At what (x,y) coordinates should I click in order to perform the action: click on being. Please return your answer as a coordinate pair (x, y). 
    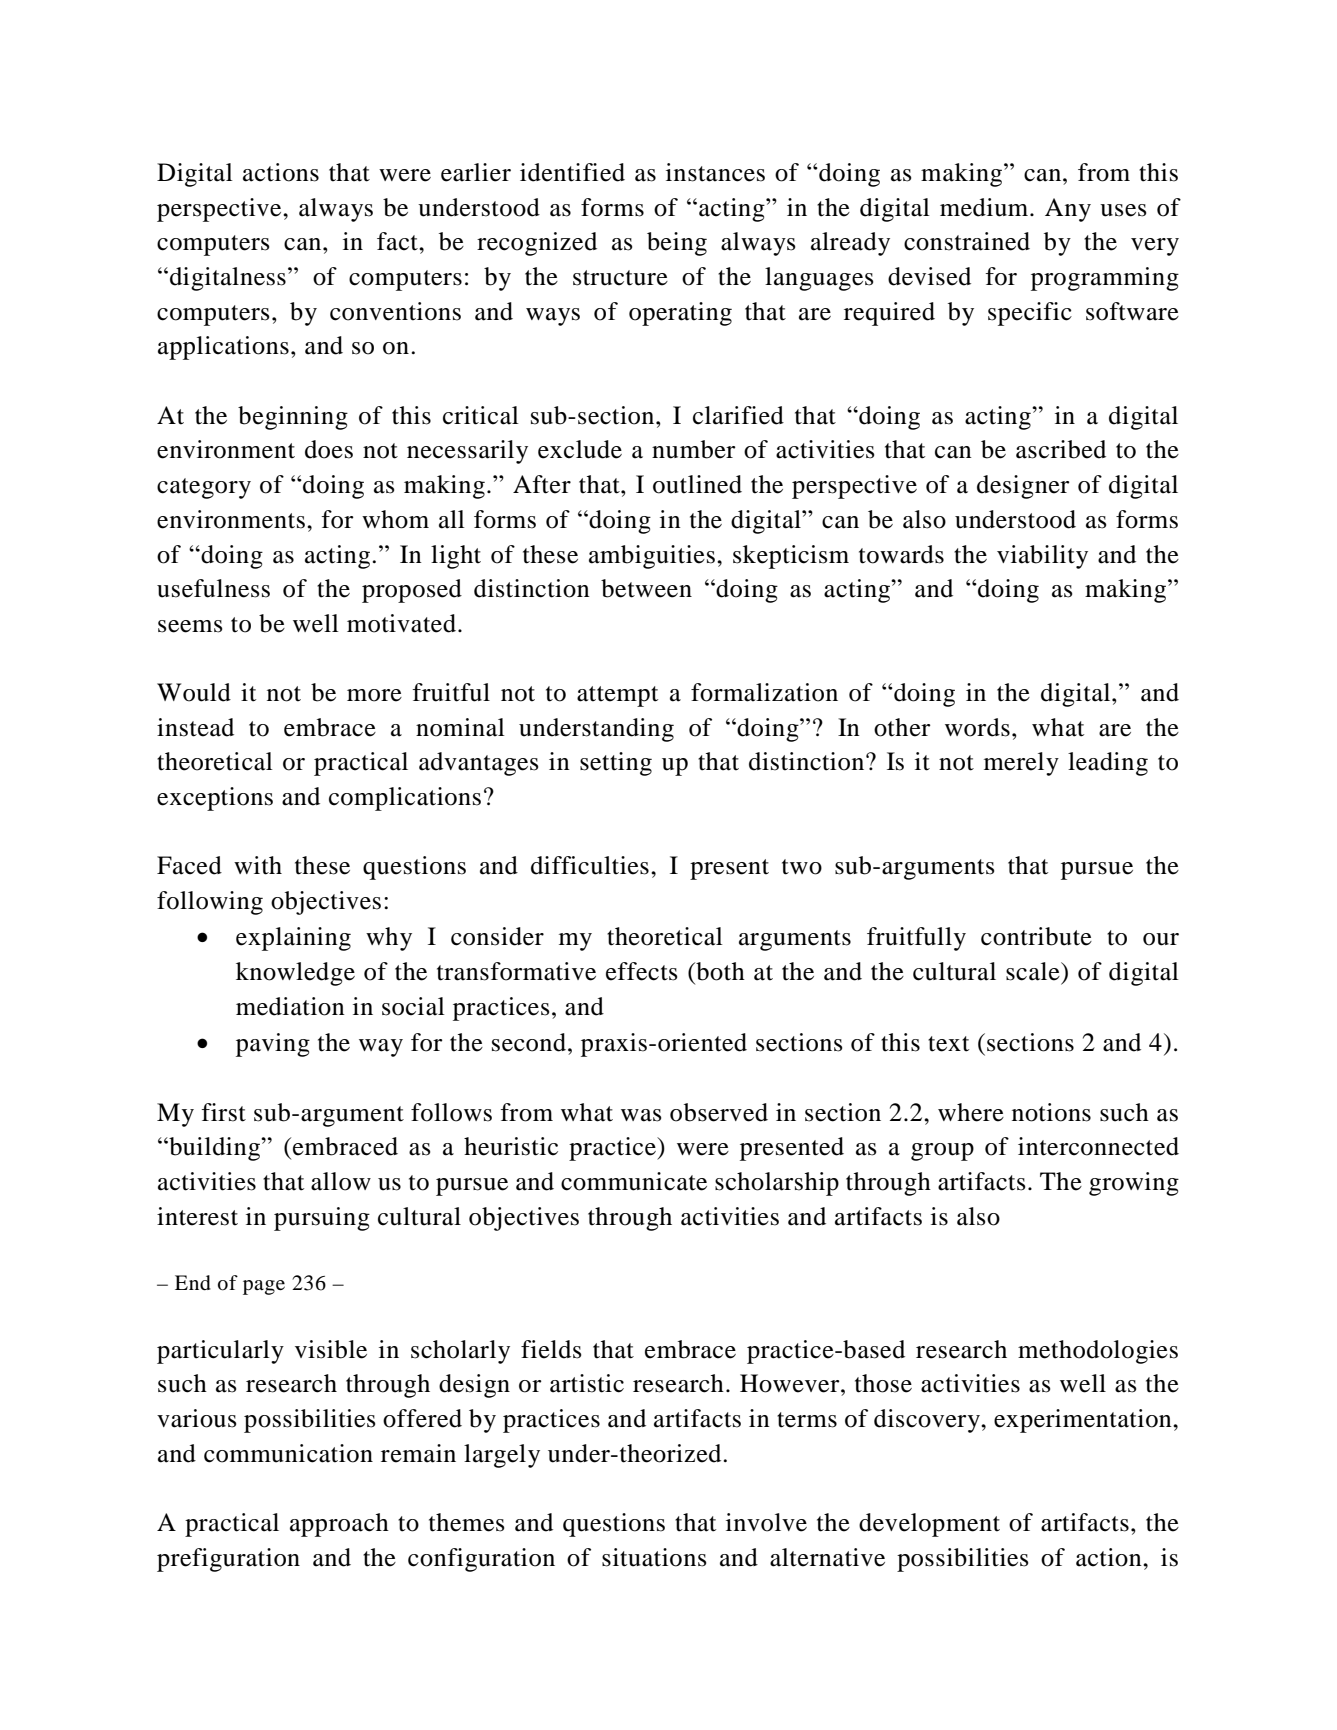
    Looking at the image, I should click on (677, 244).
